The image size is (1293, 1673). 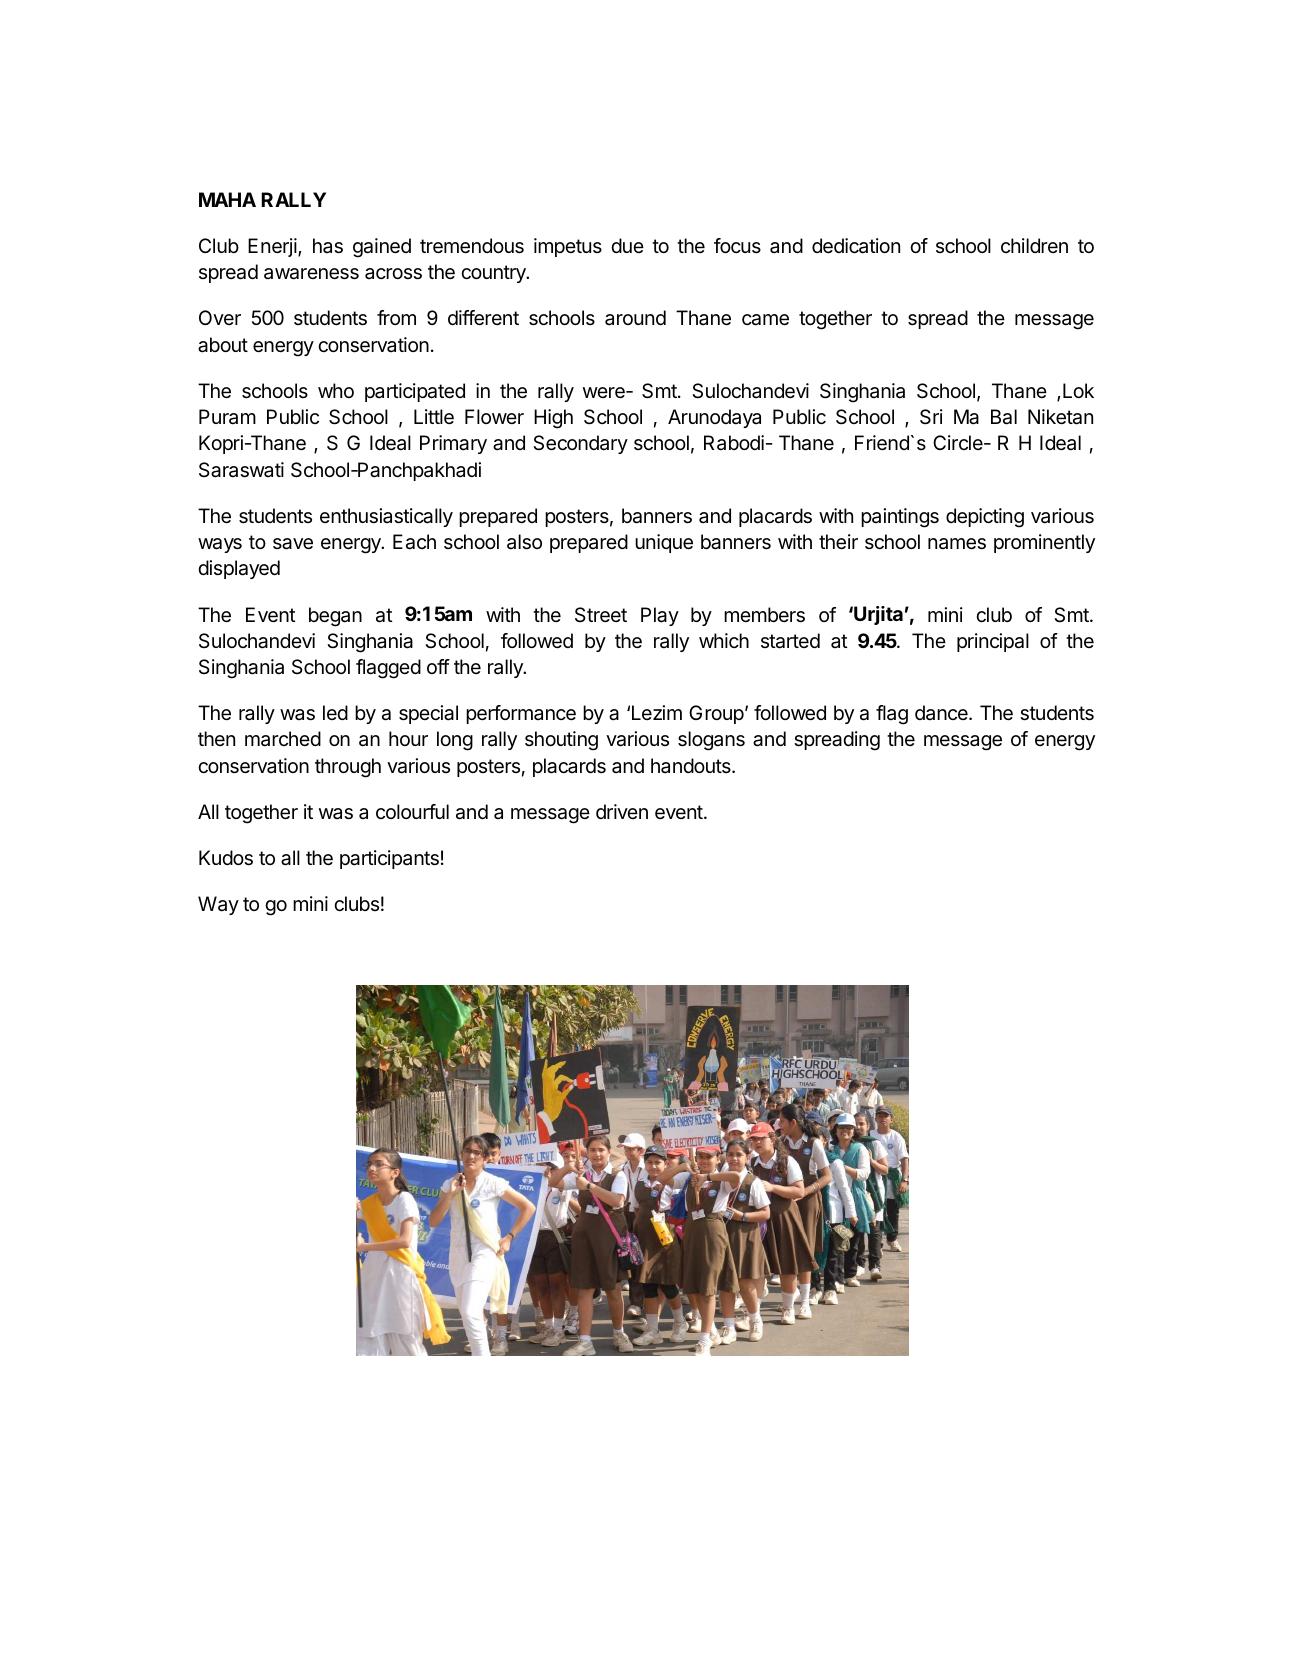 I want to click on save, so click(x=293, y=544).
